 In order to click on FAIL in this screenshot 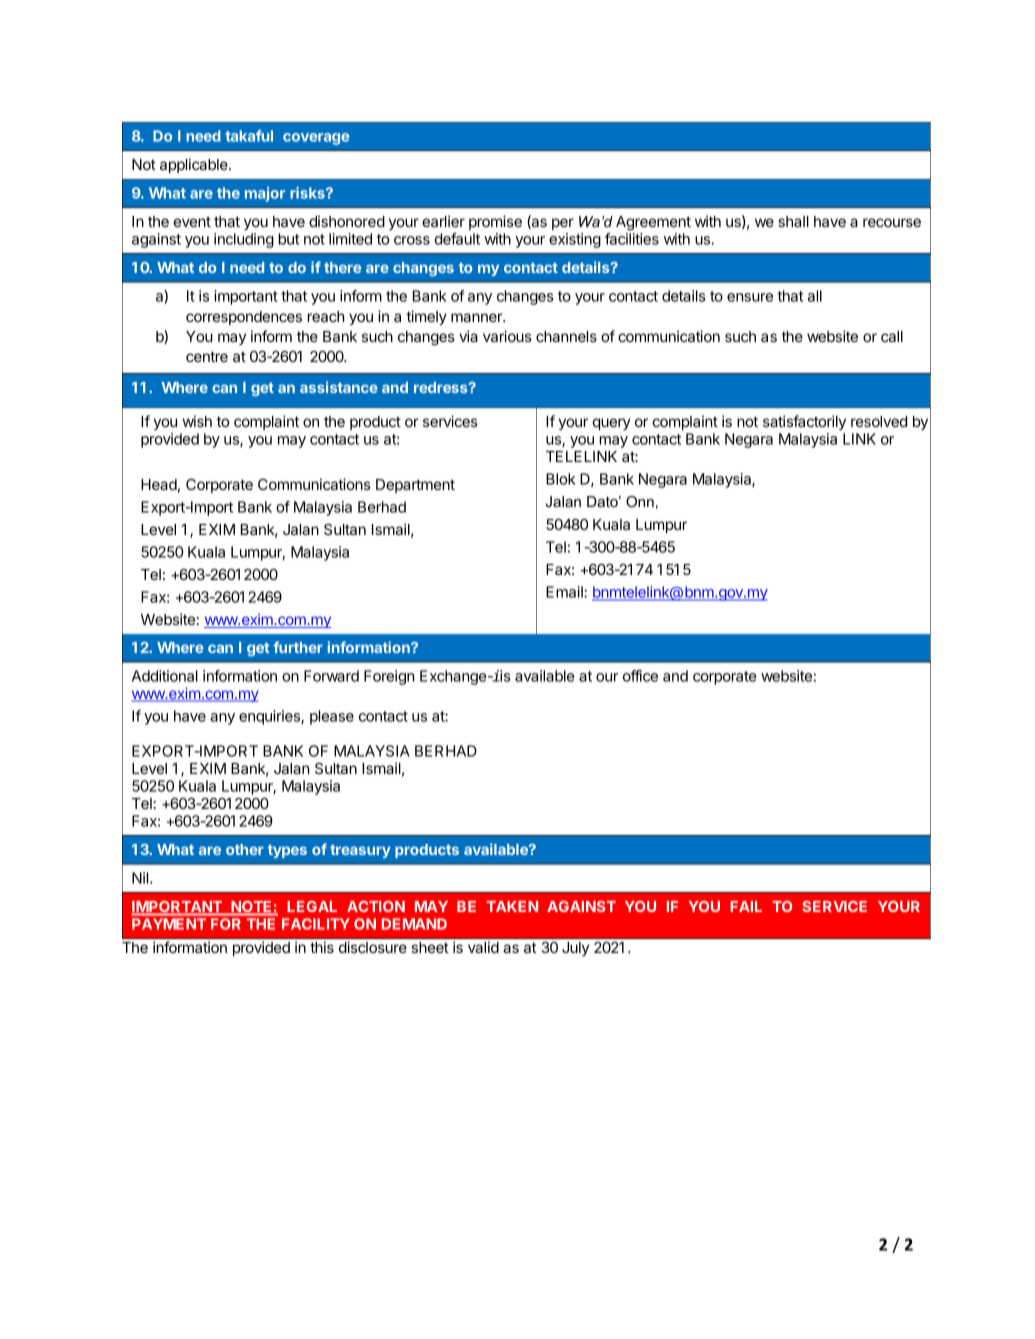, I will do `click(746, 906)`.
